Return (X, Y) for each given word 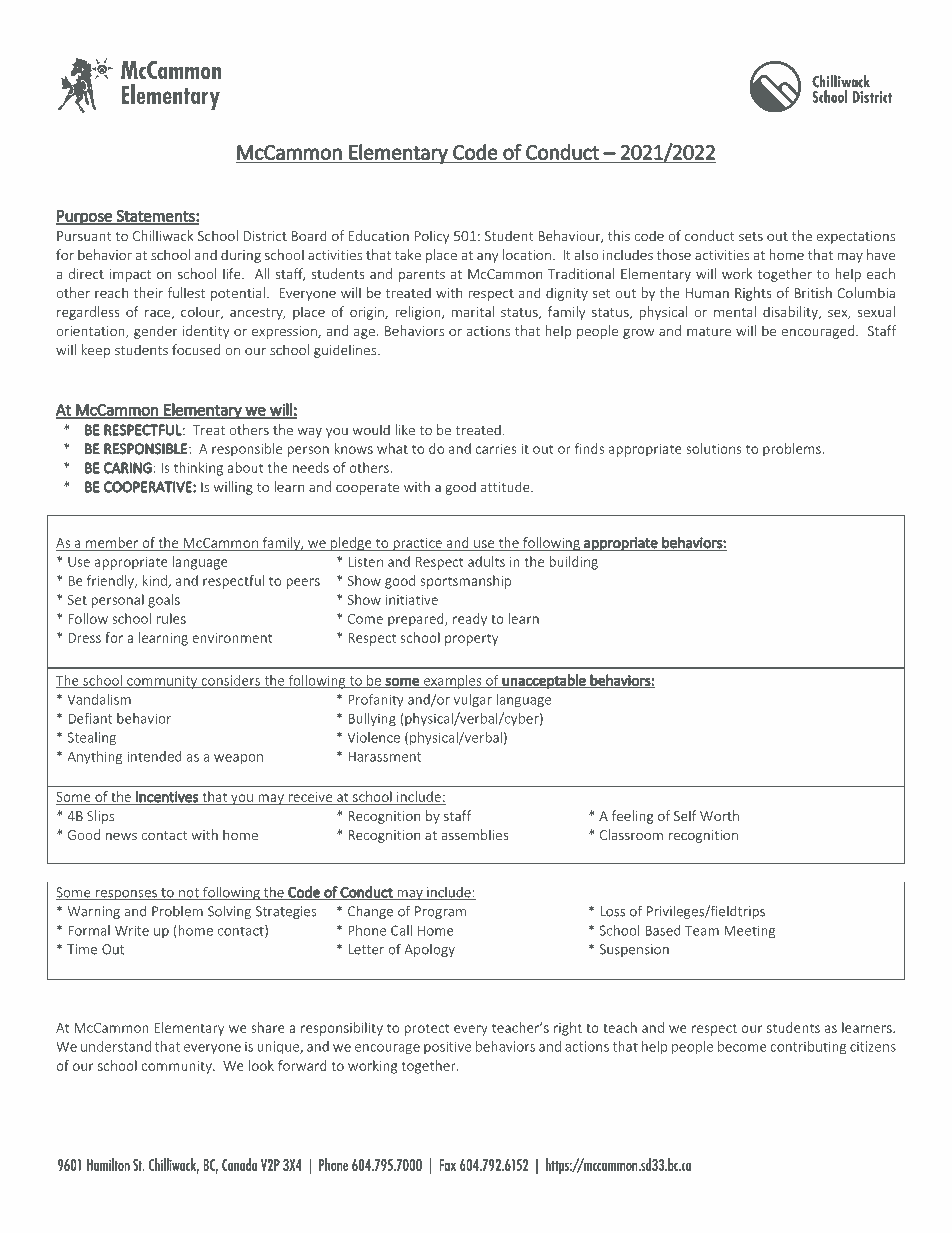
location (527, 254)
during (241, 256)
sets (751, 236)
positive (447, 1047)
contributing (808, 1048)
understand (116, 1046)
